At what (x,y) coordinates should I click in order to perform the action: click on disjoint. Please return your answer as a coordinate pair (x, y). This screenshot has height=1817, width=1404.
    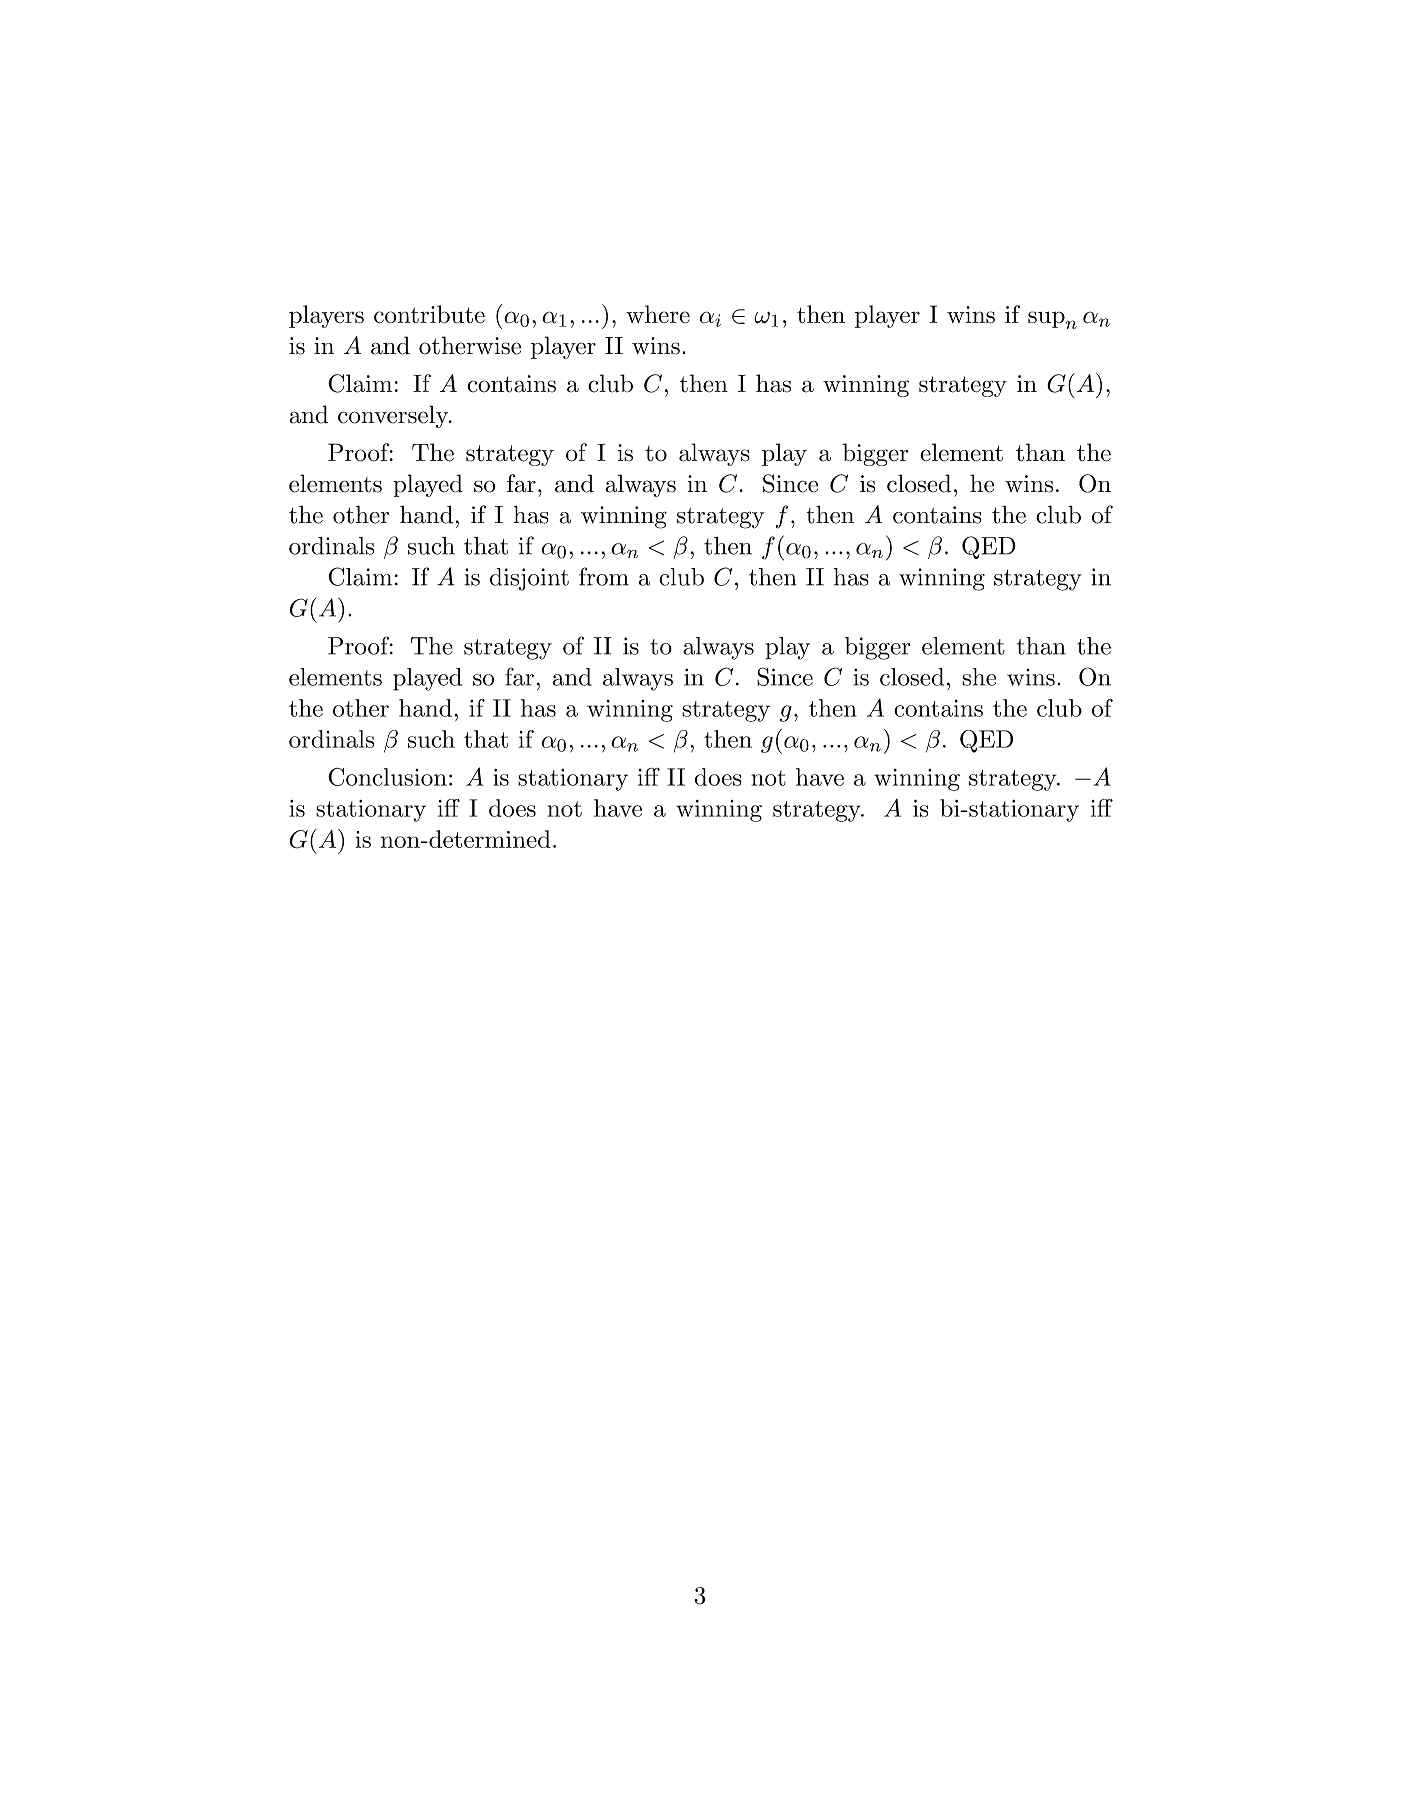
    Looking at the image, I should click on (529, 579).
